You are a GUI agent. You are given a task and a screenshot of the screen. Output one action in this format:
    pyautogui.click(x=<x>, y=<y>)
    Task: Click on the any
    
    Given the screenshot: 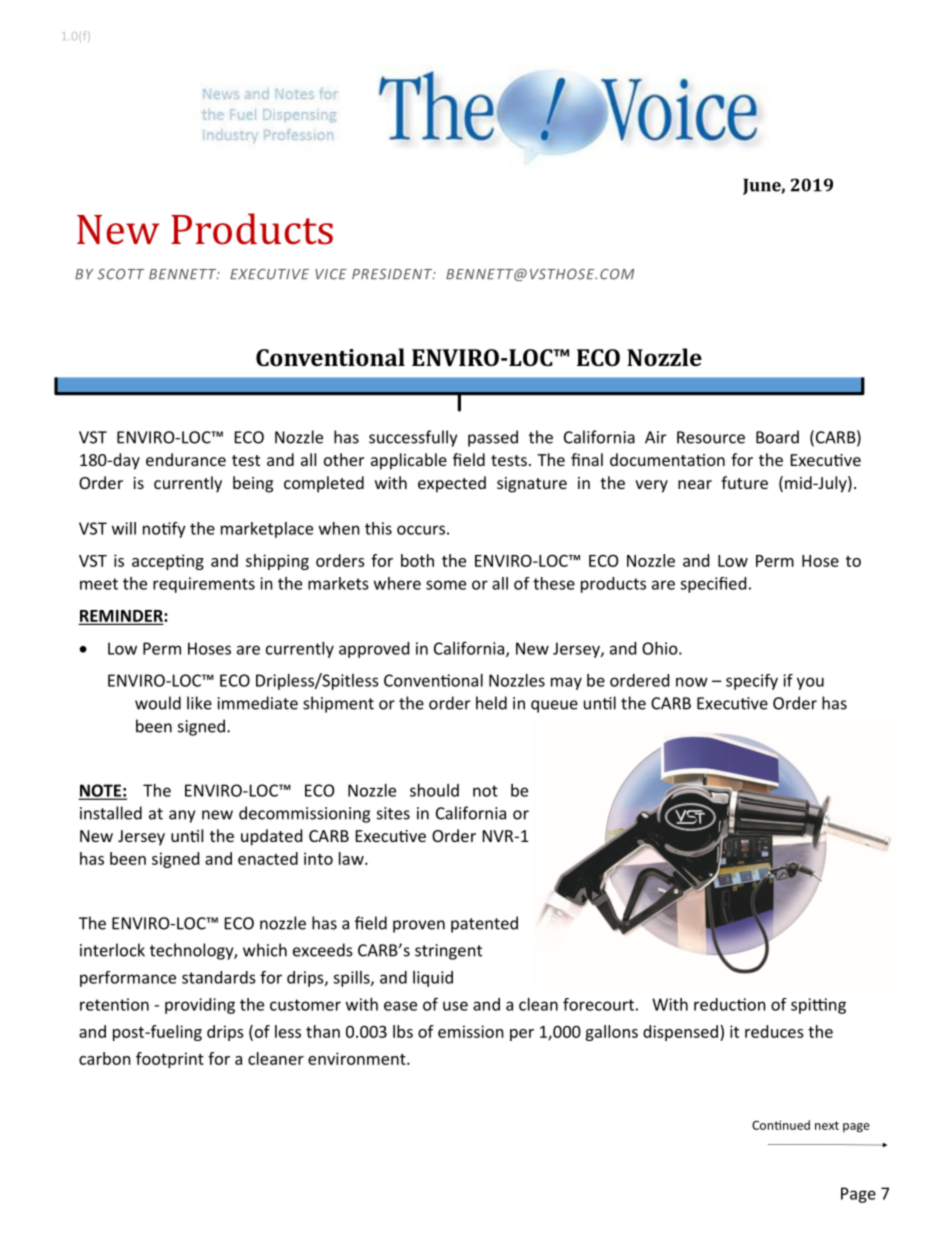 What is the action you would take?
    pyautogui.click(x=182, y=816)
